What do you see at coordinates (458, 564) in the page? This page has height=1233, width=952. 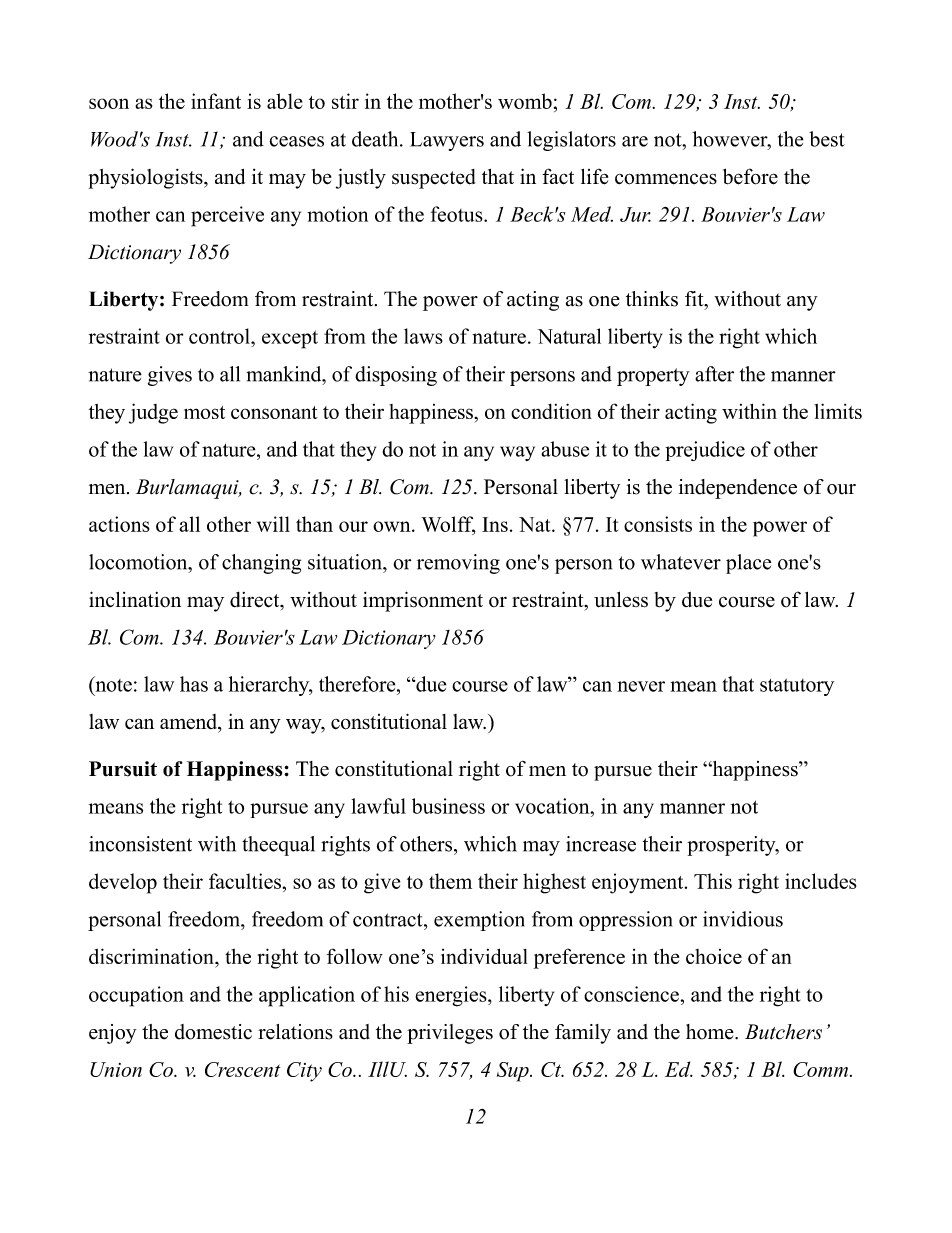 I see `removing` at bounding box center [458, 564].
